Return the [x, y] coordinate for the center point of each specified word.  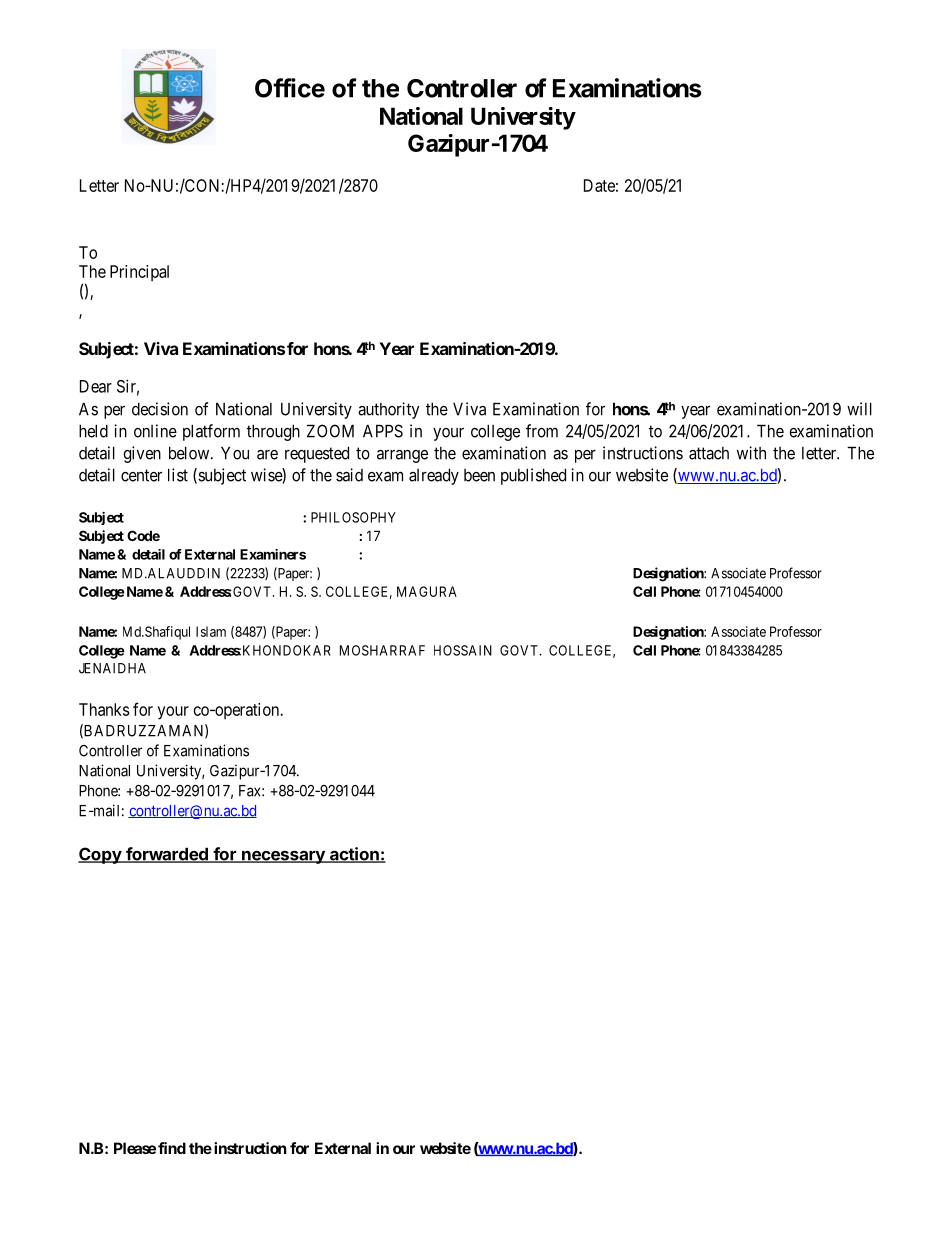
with [751, 453]
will [859, 409]
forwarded [167, 855]
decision [160, 409]
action [354, 855]
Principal [139, 273]
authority [388, 410]
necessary [283, 857]
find [172, 1148]
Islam [211, 631]
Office [290, 88]
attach [709, 453]
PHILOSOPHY [353, 517]
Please [135, 1148]
